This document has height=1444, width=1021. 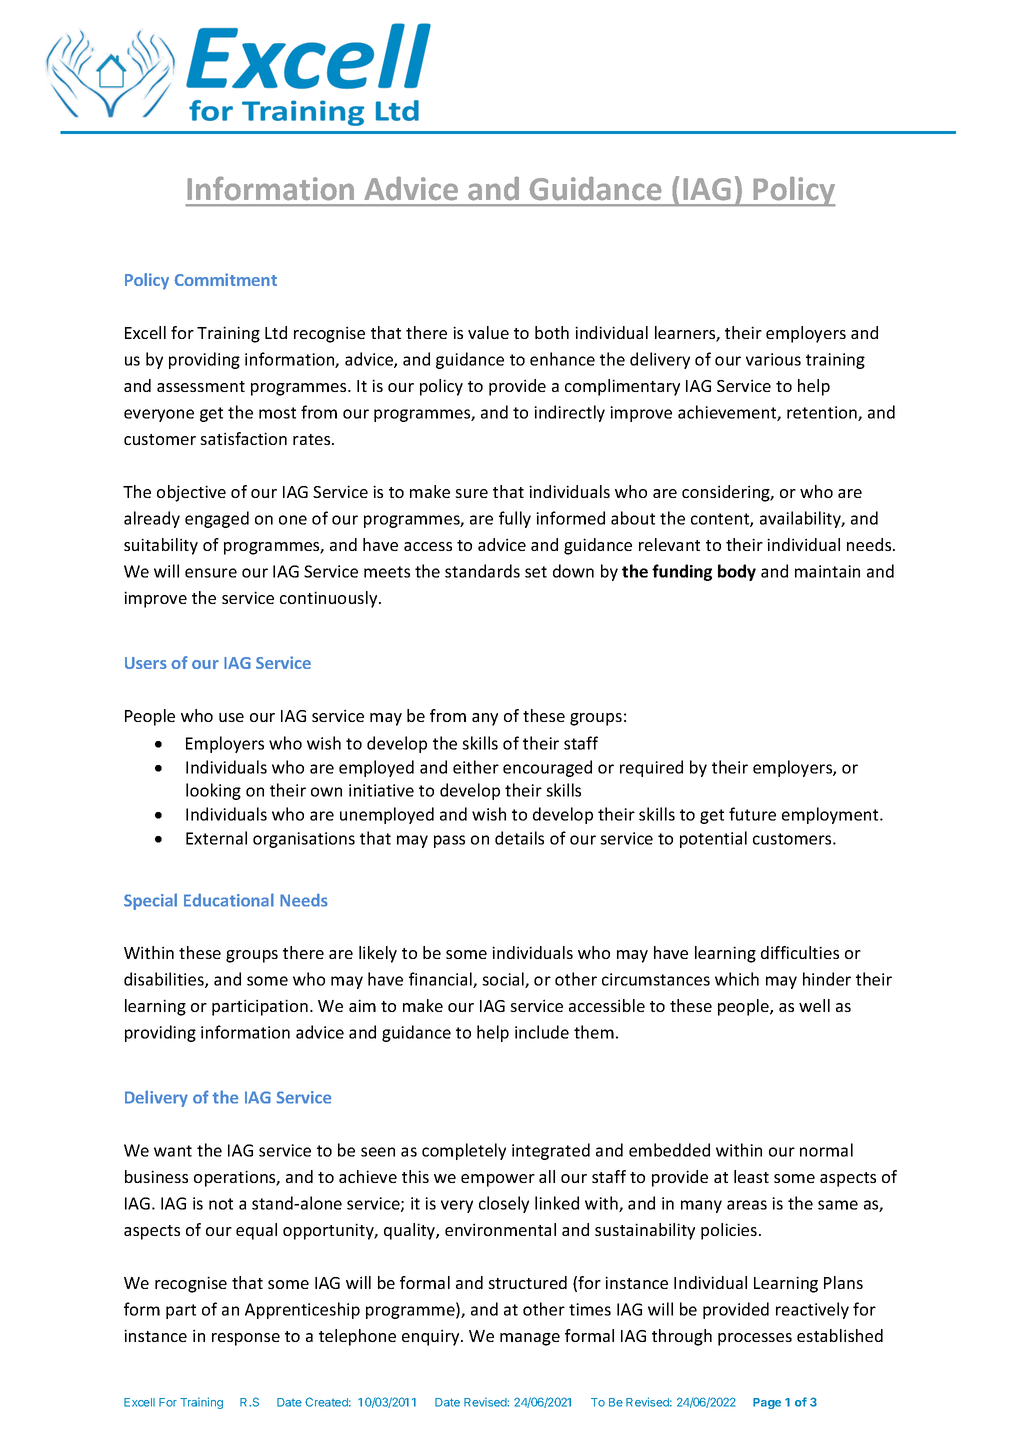 What do you see at coordinates (737, 979) in the document?
I see `which` at bounding box center [737, 979].
